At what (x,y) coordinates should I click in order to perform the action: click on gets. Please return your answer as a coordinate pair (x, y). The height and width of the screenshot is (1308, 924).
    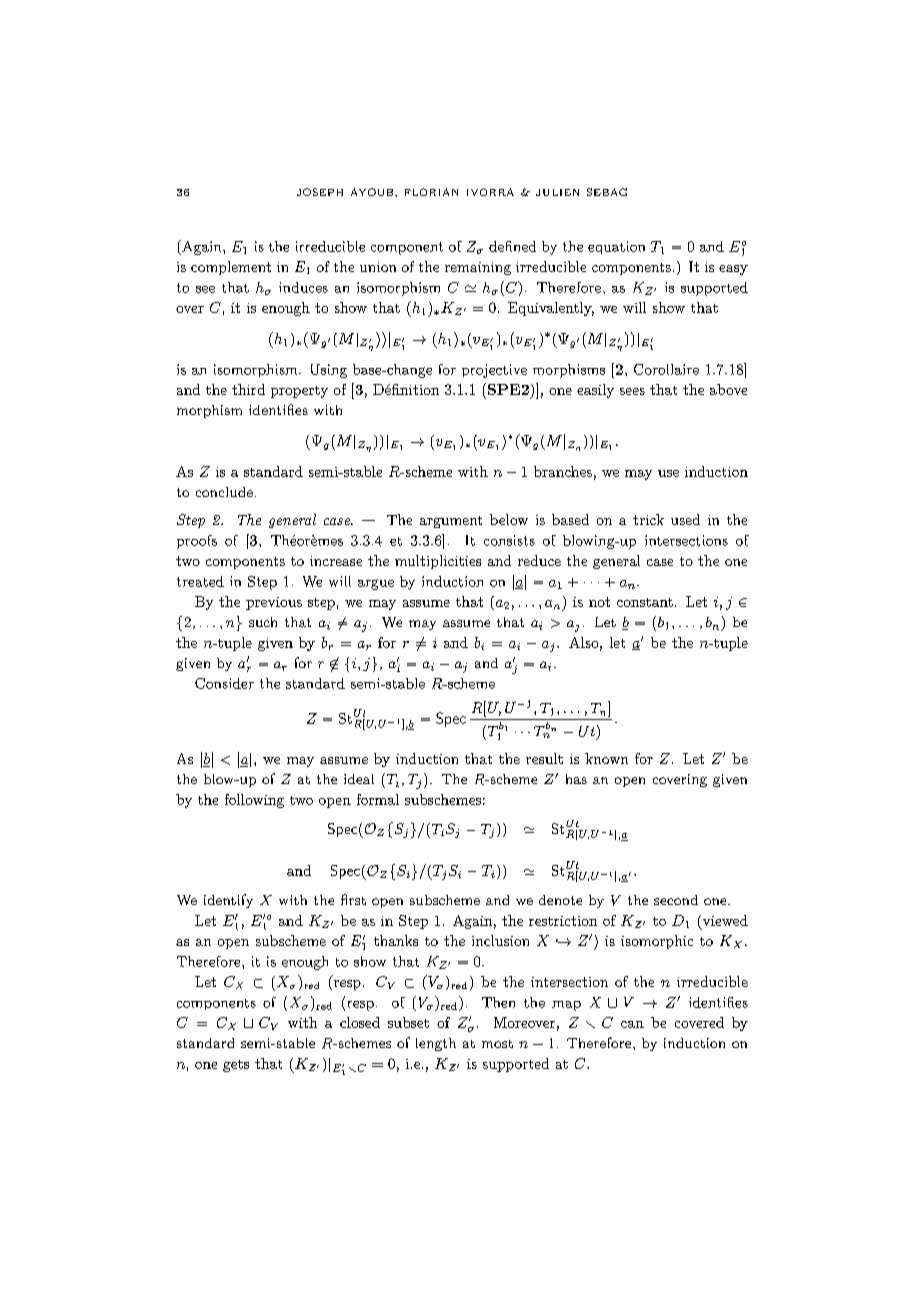
    Looking at the image, I should click on (236, 1066).
